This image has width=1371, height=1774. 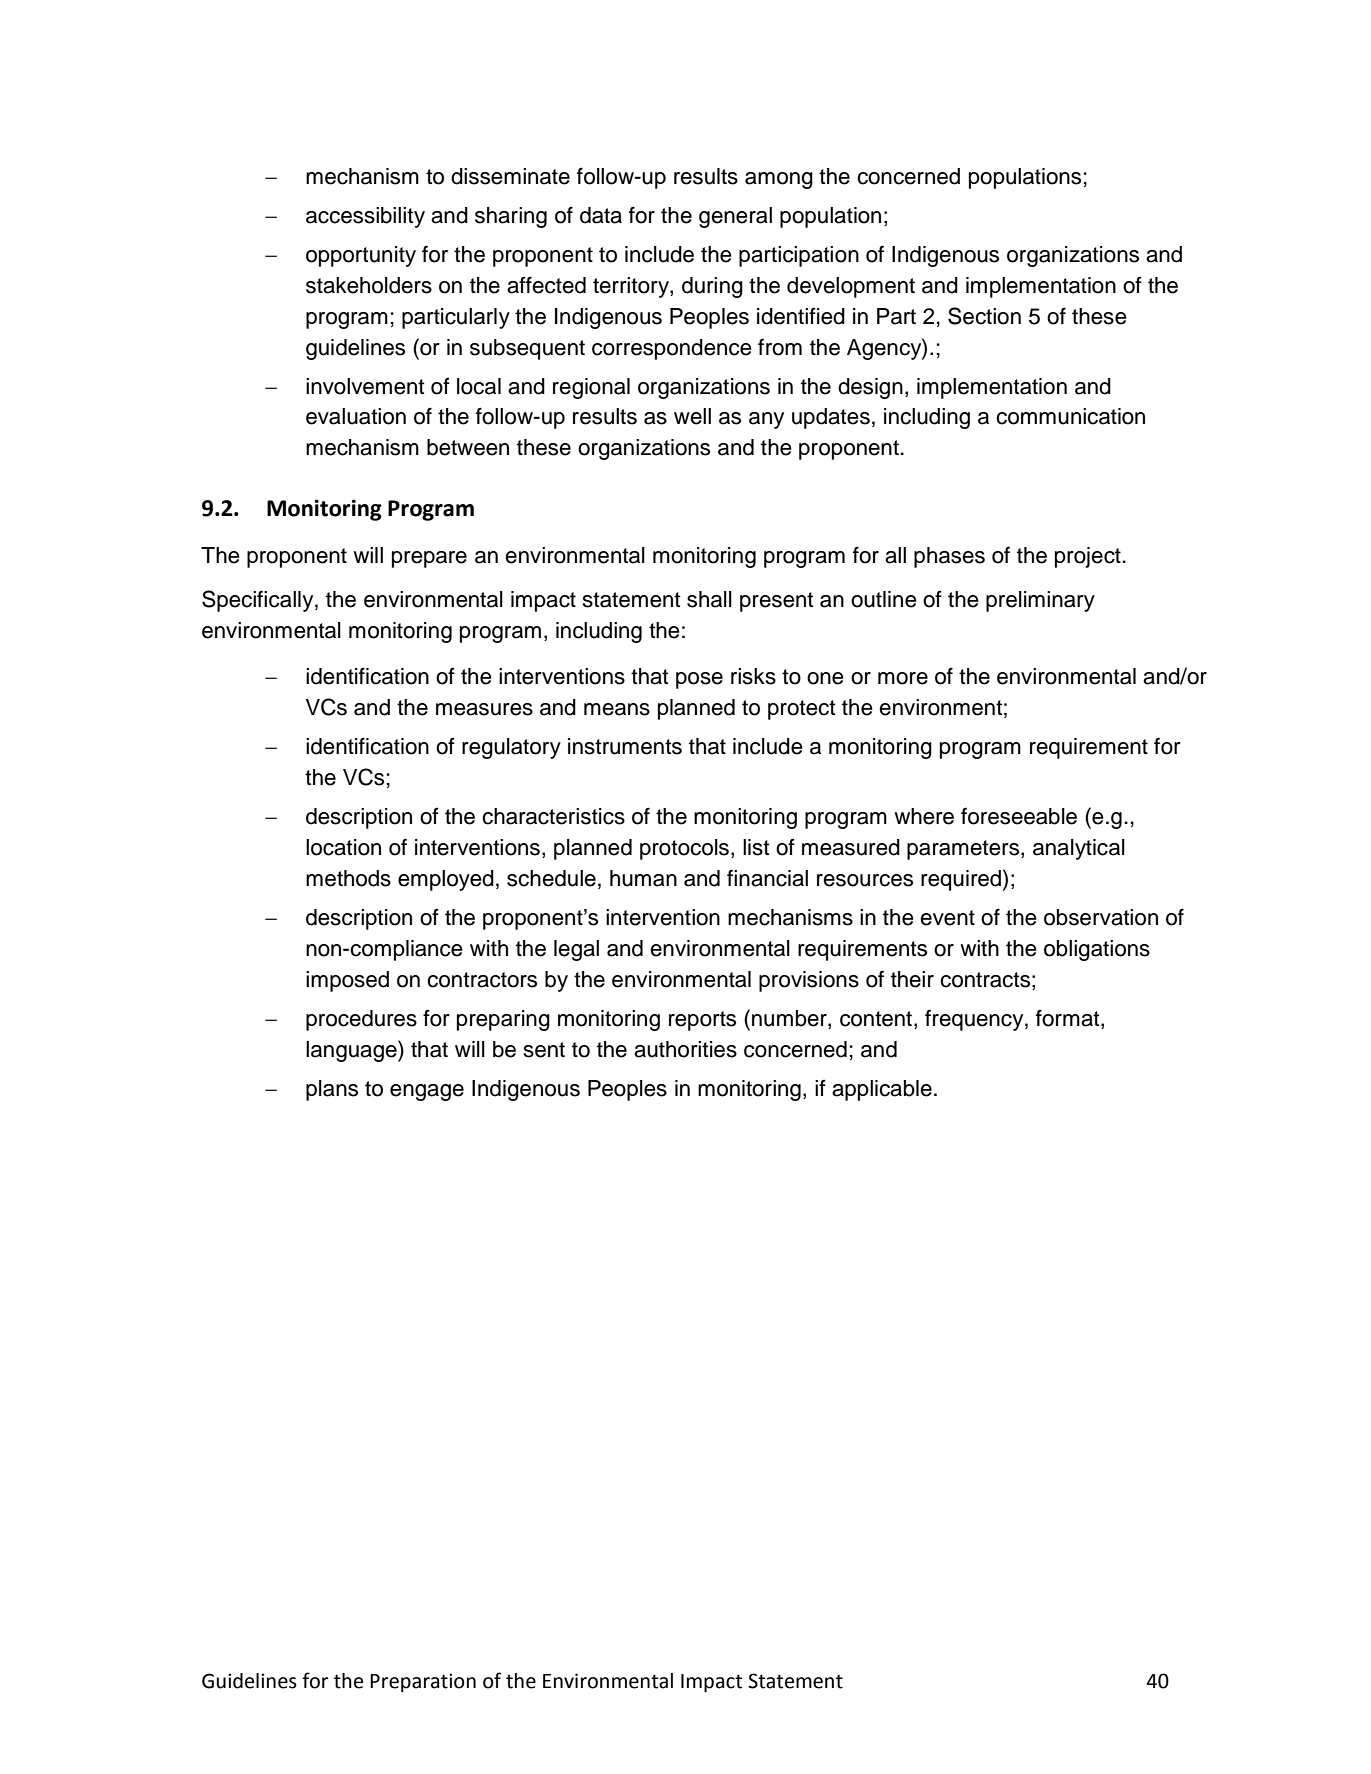 What do you see at coordinates (684, 849) in the image?
I see `protocols` at bounding box center [684, 849].
